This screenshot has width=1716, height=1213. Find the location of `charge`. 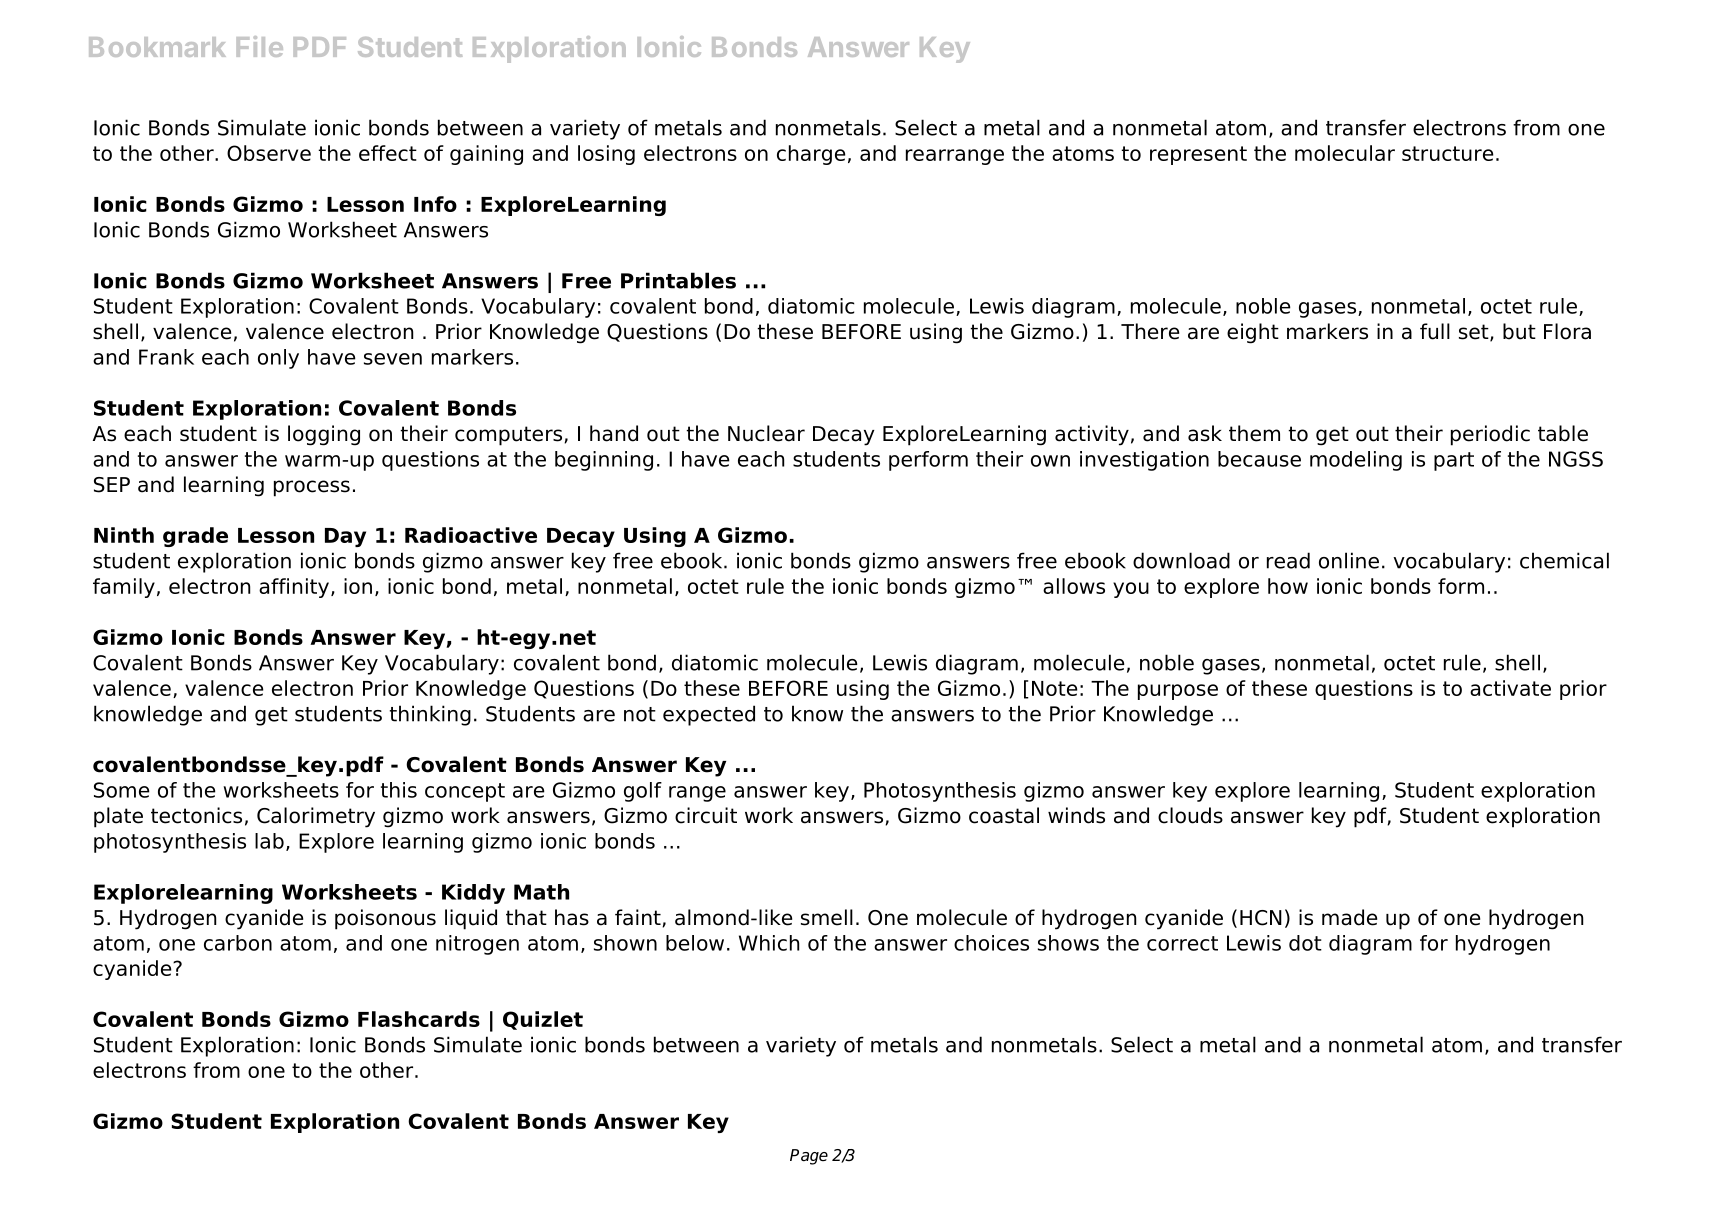

charge is located at coordinates (811, 155).
